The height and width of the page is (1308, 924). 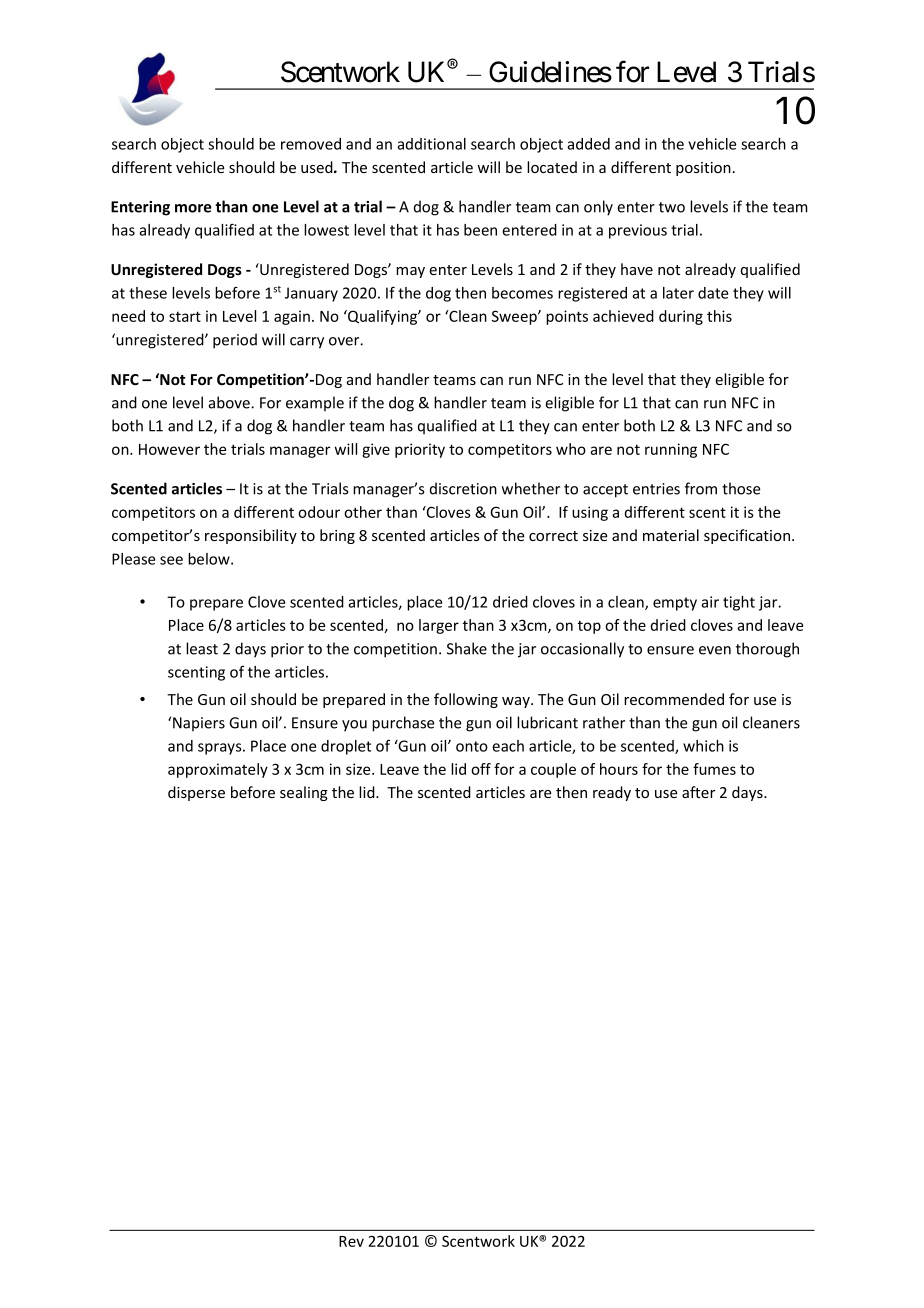 What do you see at coordinates (169, 449) in the page?
I see `However` at bounding box center [169, 449].
